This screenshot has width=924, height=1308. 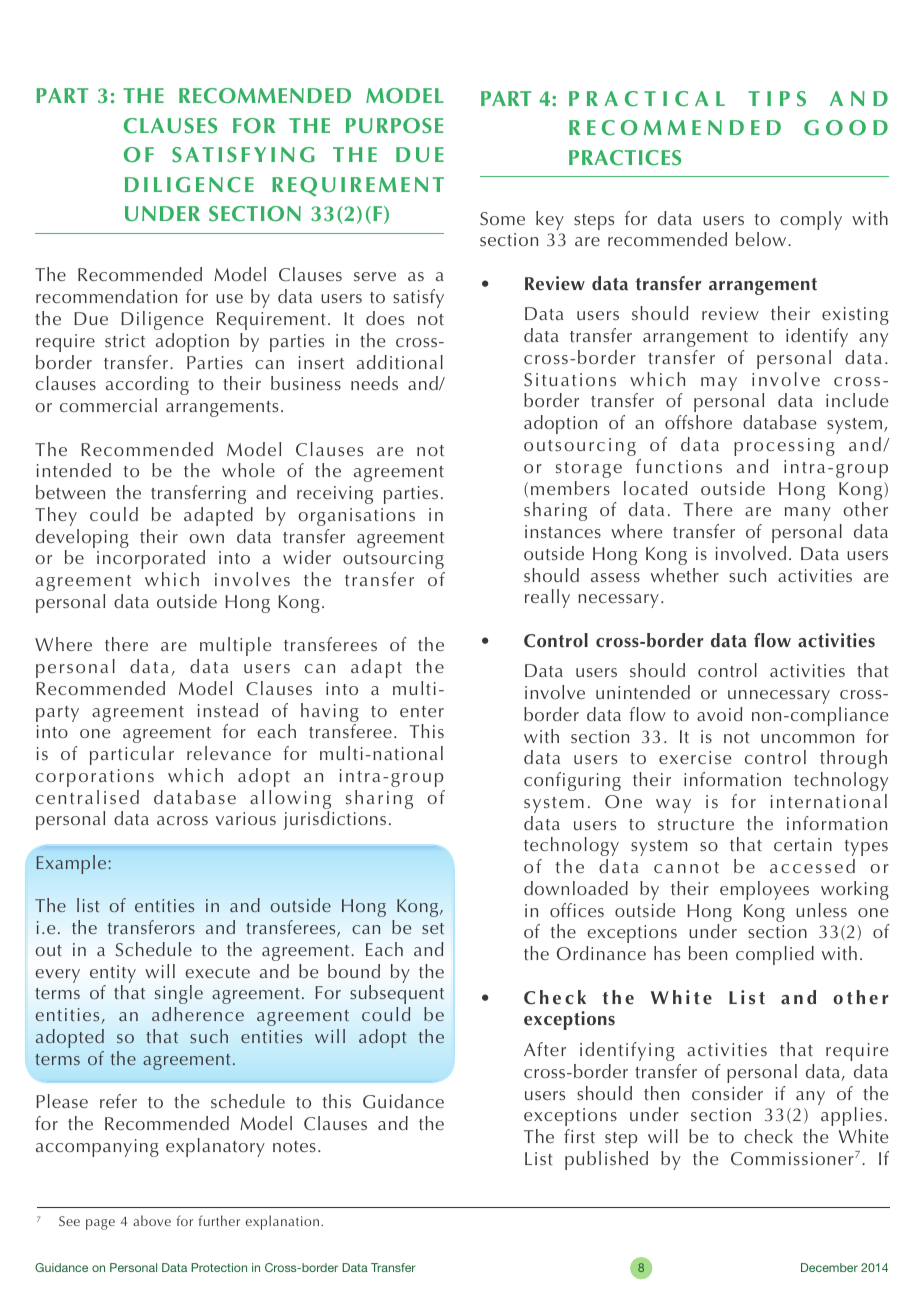 What do you see at coordinates (228, 710) in the screenshot?
I see `instead` at bounding box center [228, 710].
